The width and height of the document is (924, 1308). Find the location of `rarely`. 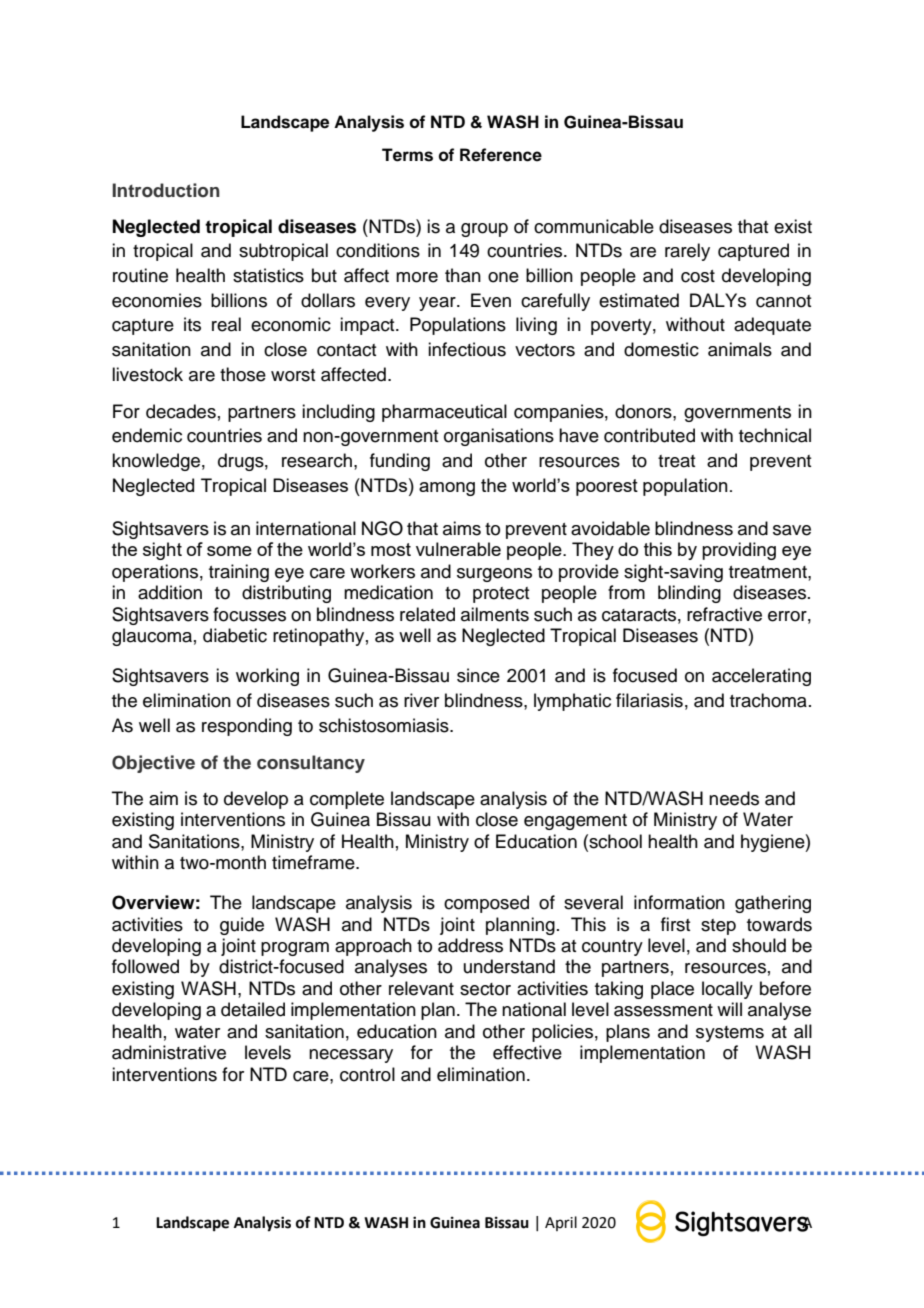

rarely is located at coordinates (687, 252).
